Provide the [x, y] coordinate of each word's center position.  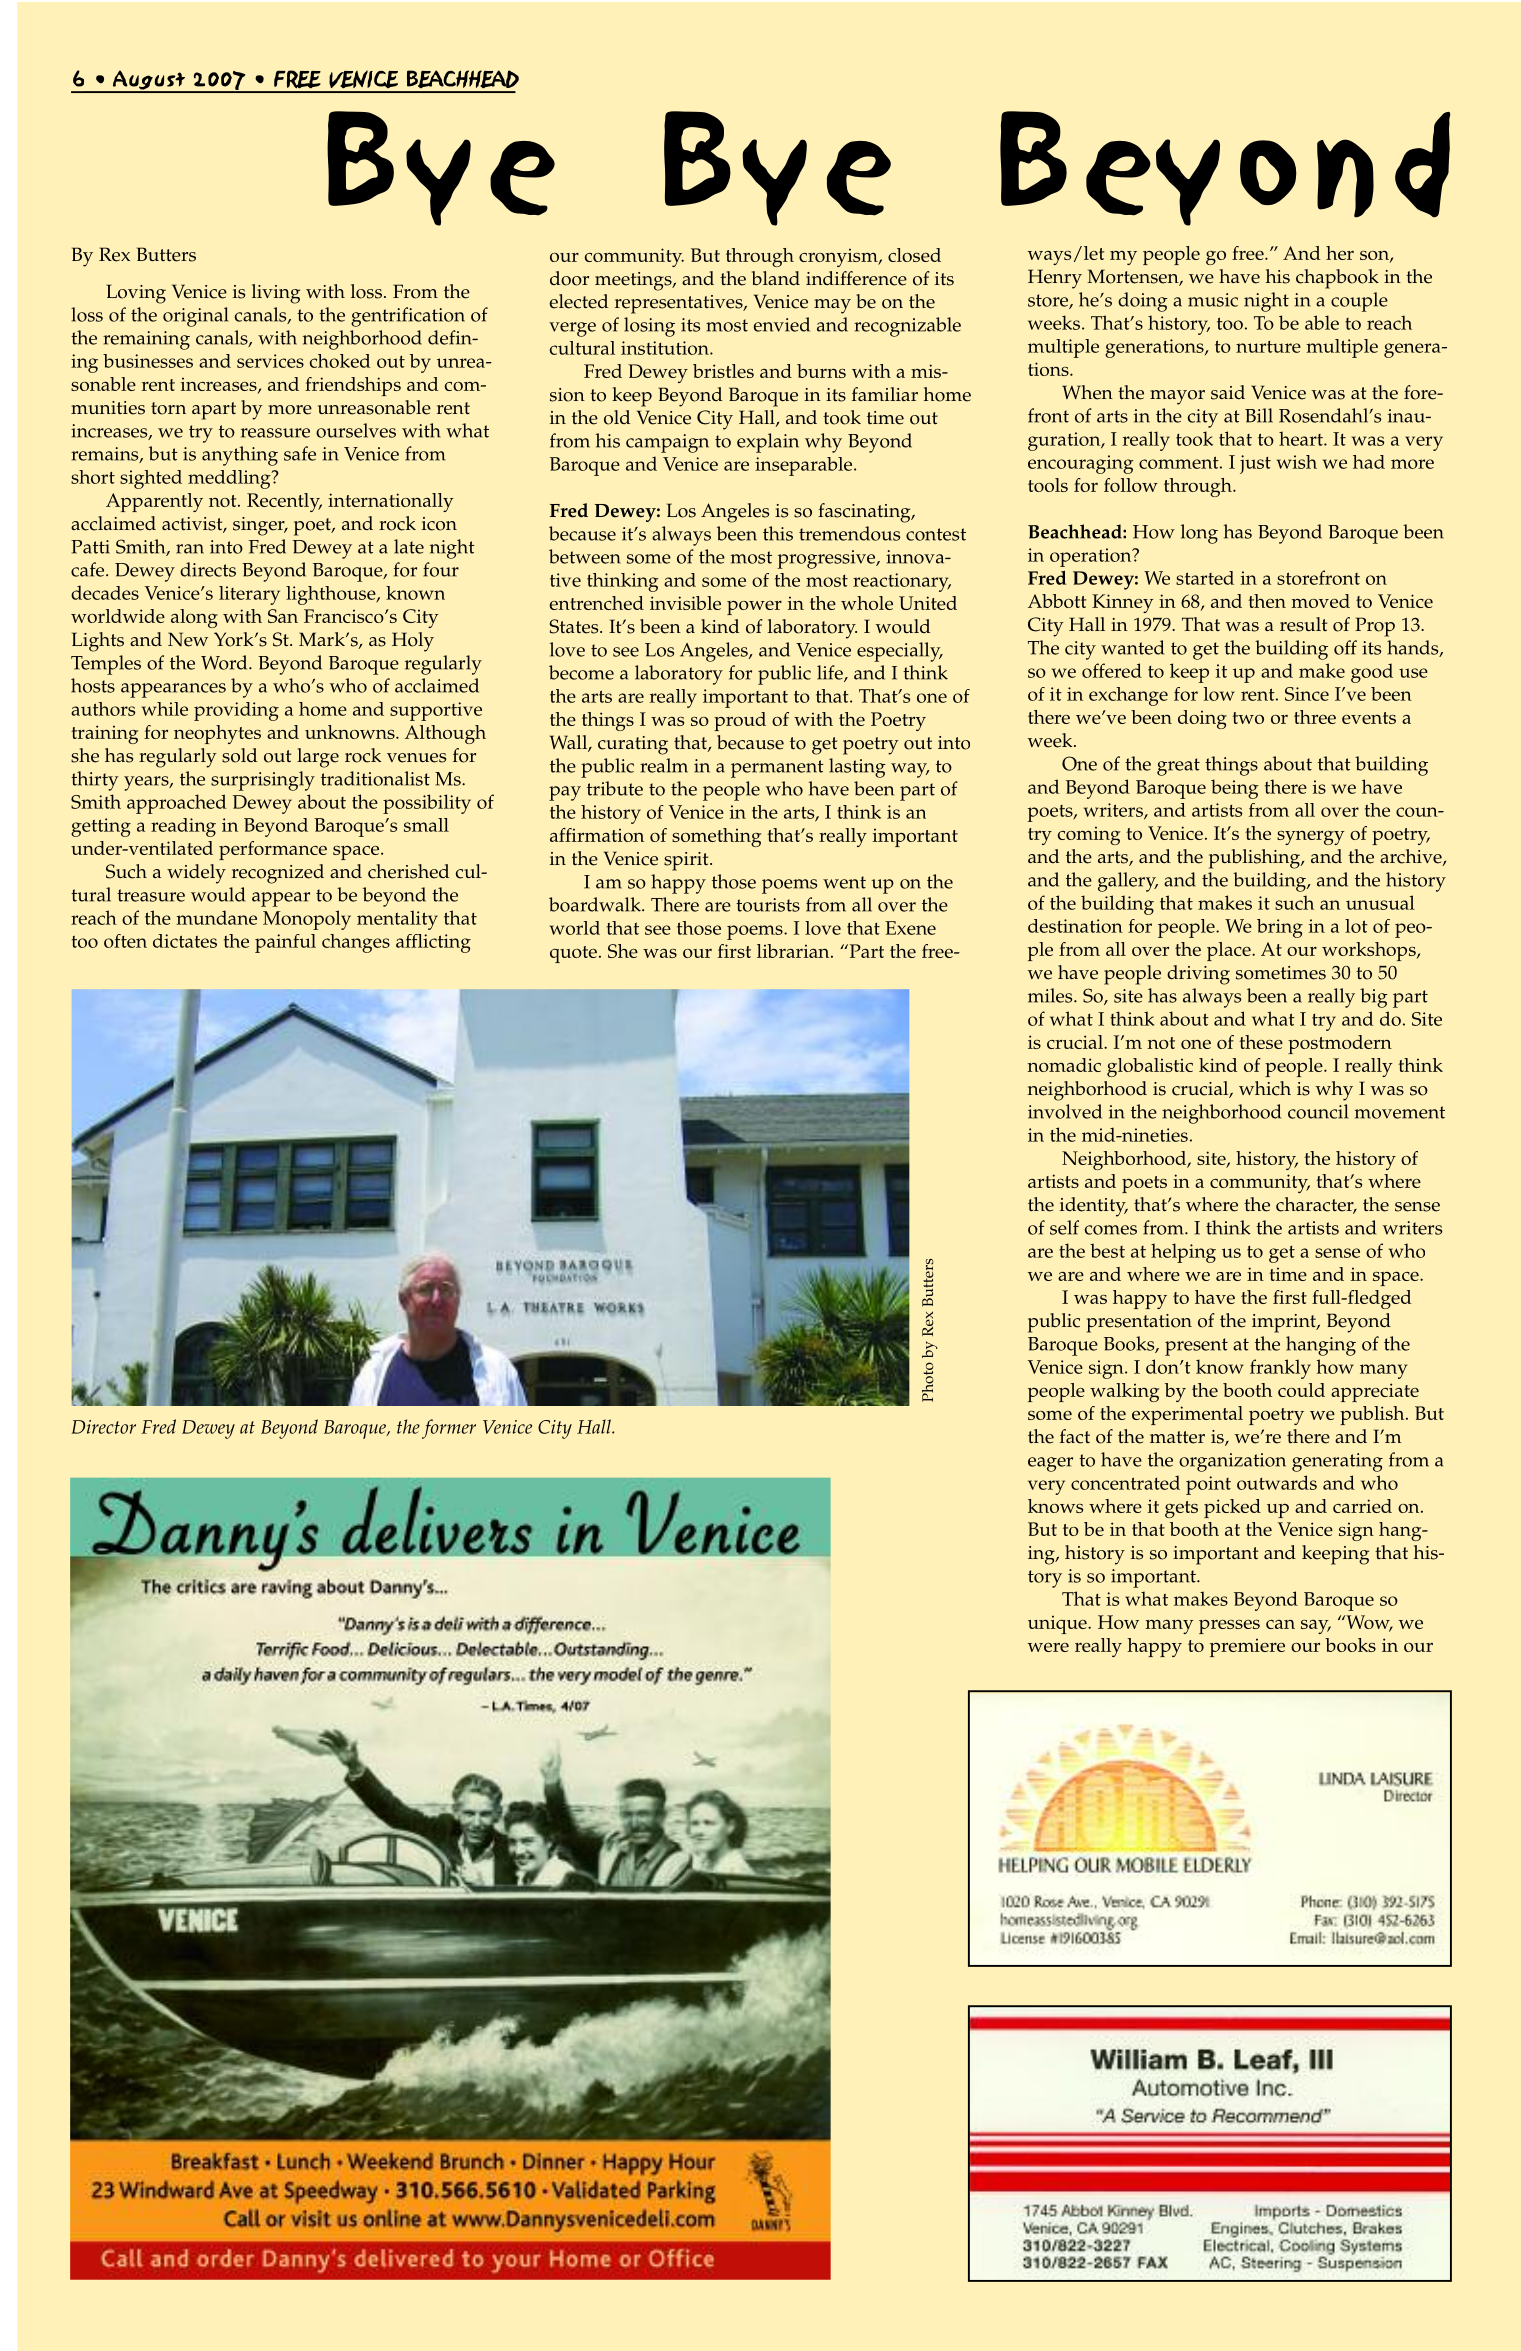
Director [103, 1427]
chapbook [1337, 279]
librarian [794, 951]
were [1048, 1647]
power [754, 608]
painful [285, 943]
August [149, 81]
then [1267, 601]
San [283, 616]
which [1265, 1088]
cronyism [839, 257]
